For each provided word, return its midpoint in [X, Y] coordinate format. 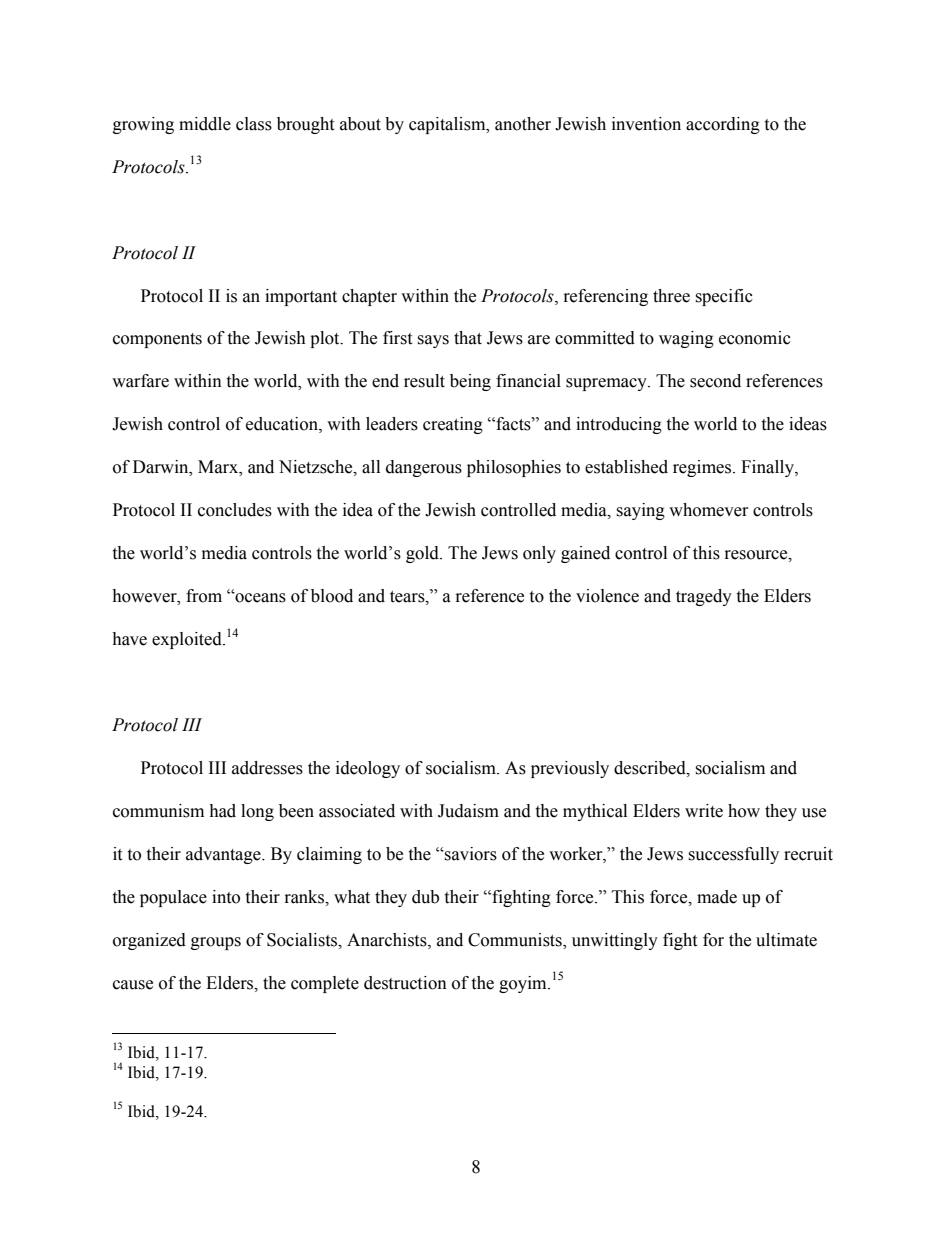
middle [205, 124]
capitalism [448, 125]
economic [755, 338]
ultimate [786, 940]
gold [423, 554]
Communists [516, 941]
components [157, 340]
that [468, 338]
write [704, 811]
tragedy [704, 597]
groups [216, 943]
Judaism [468, 811]
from [204, 596]
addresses [267, 768]
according [723, 125]
